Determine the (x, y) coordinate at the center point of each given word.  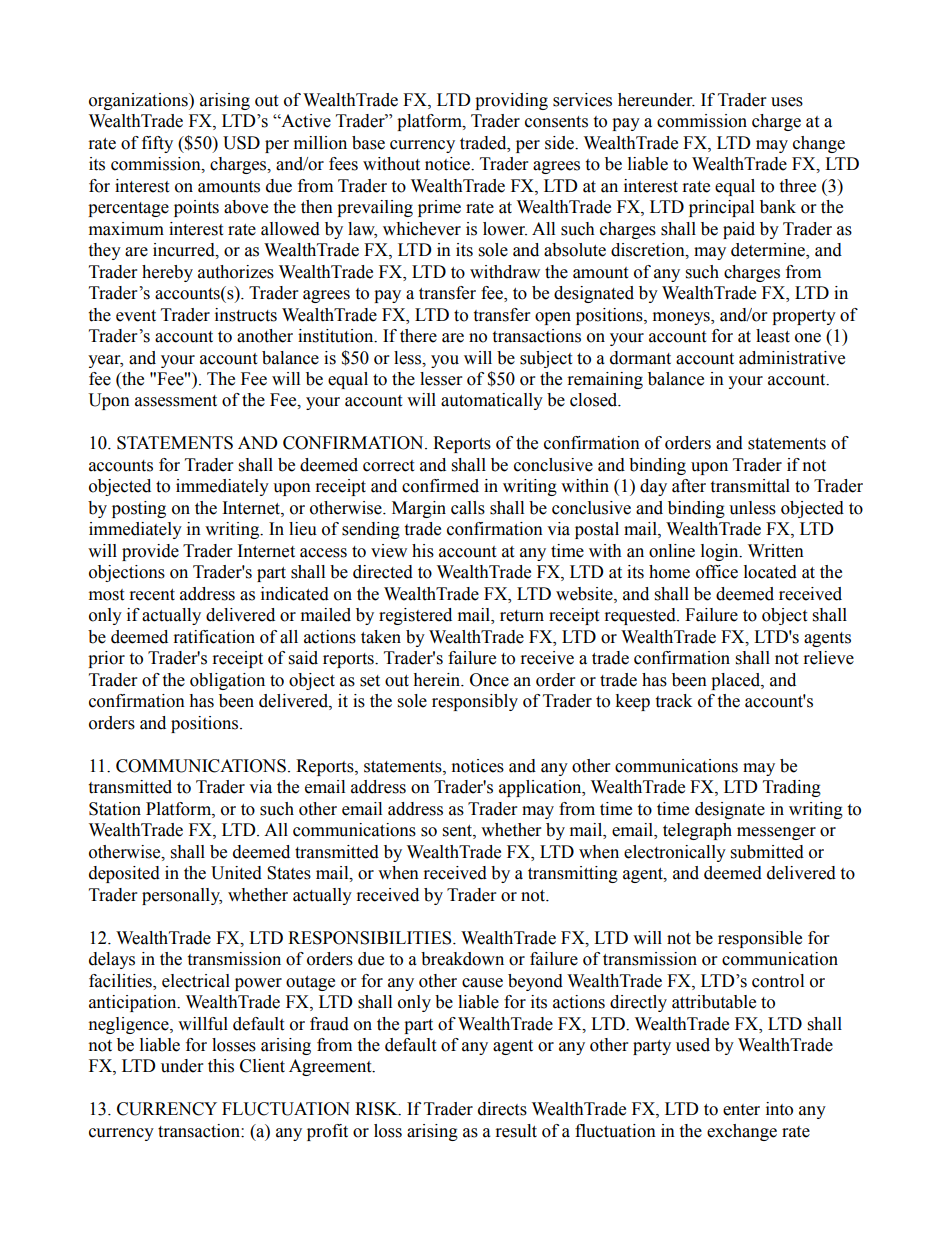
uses (787, 102)
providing (511, 101)
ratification (214, 637)
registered (415, 616)
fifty (157, 144)
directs (502, 1109)
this (221, 1066)
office (717, 572)
